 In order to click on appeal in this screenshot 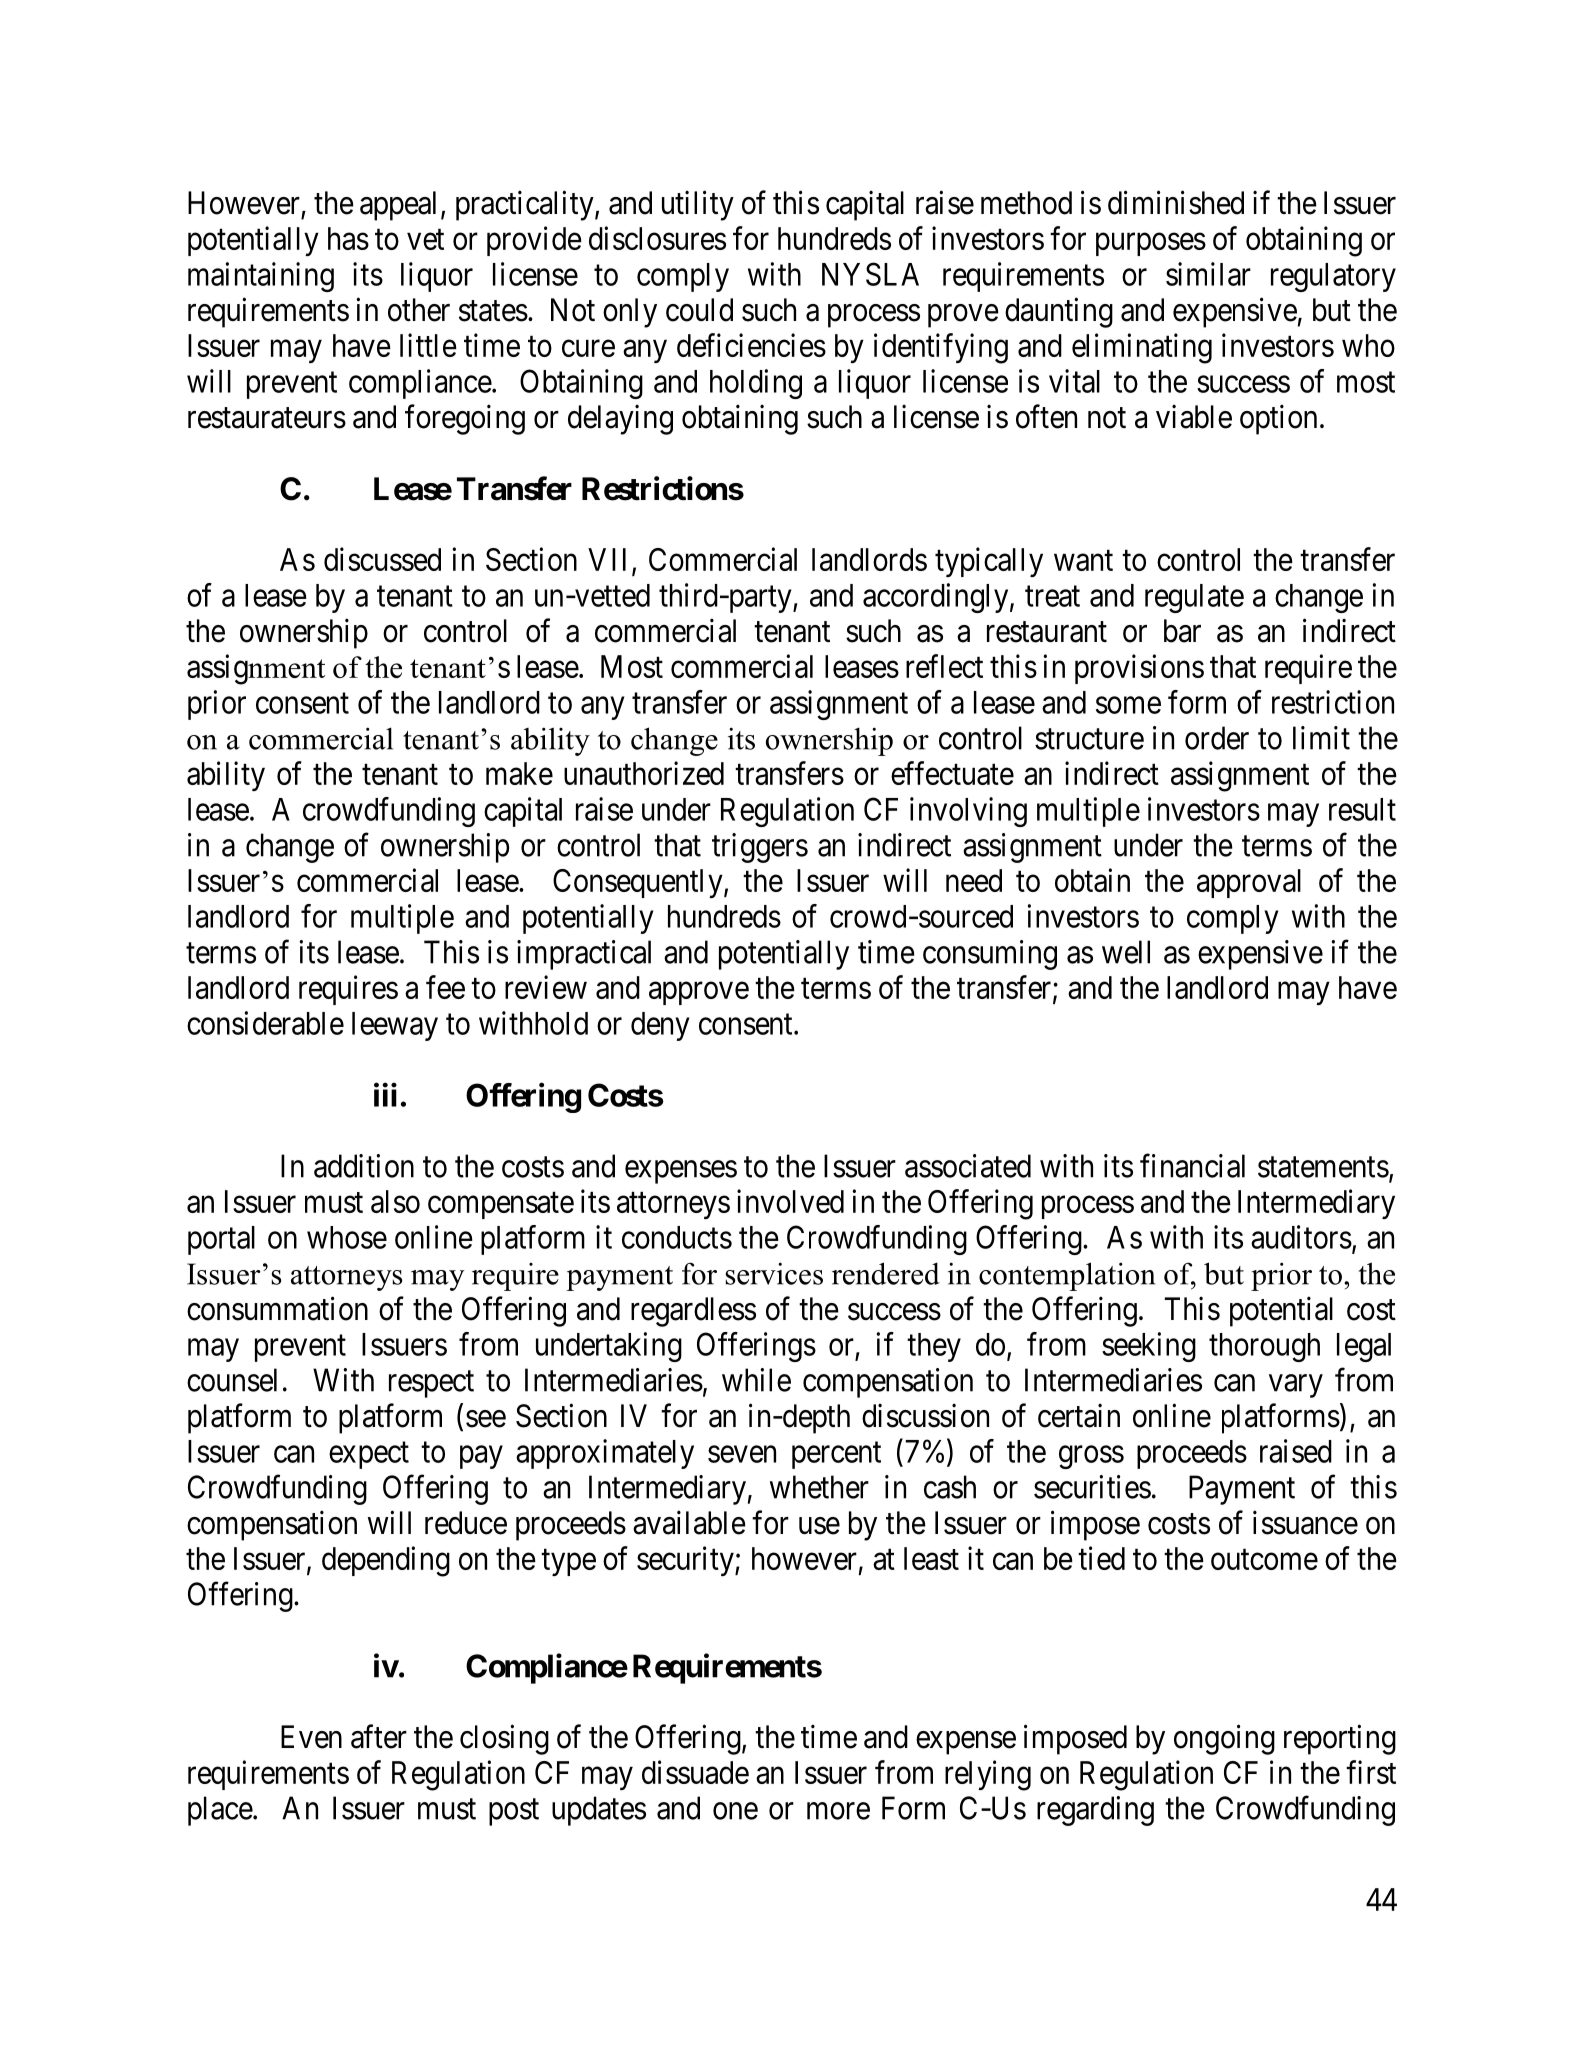, I will do `click(398, 206)`.
